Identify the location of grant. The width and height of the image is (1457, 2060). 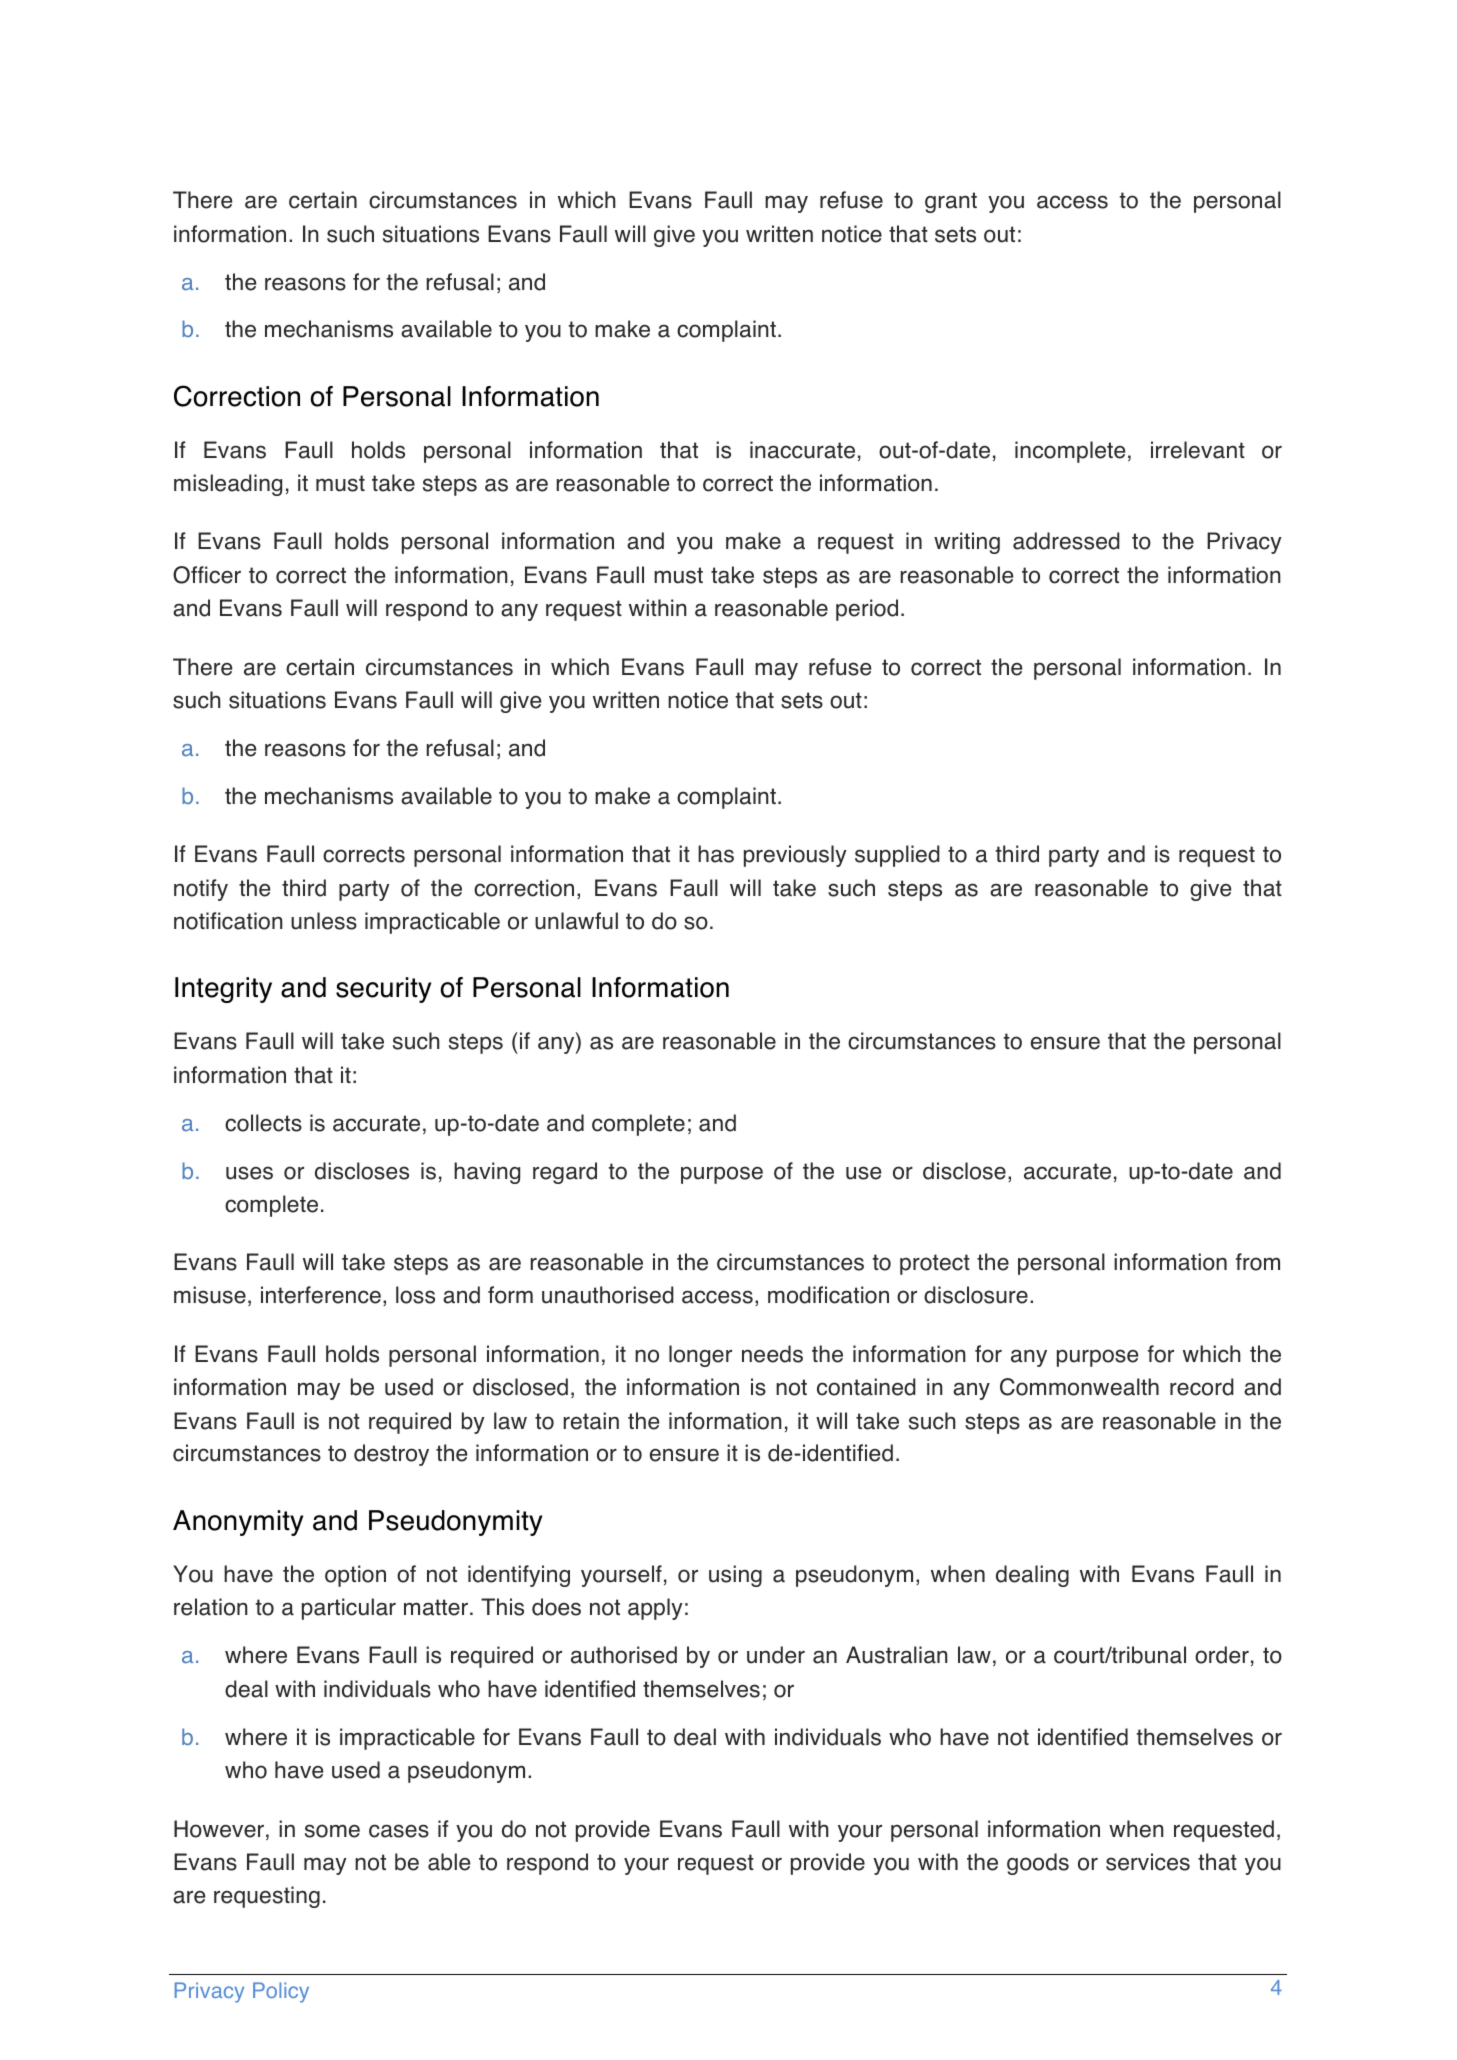
(951, 202).
